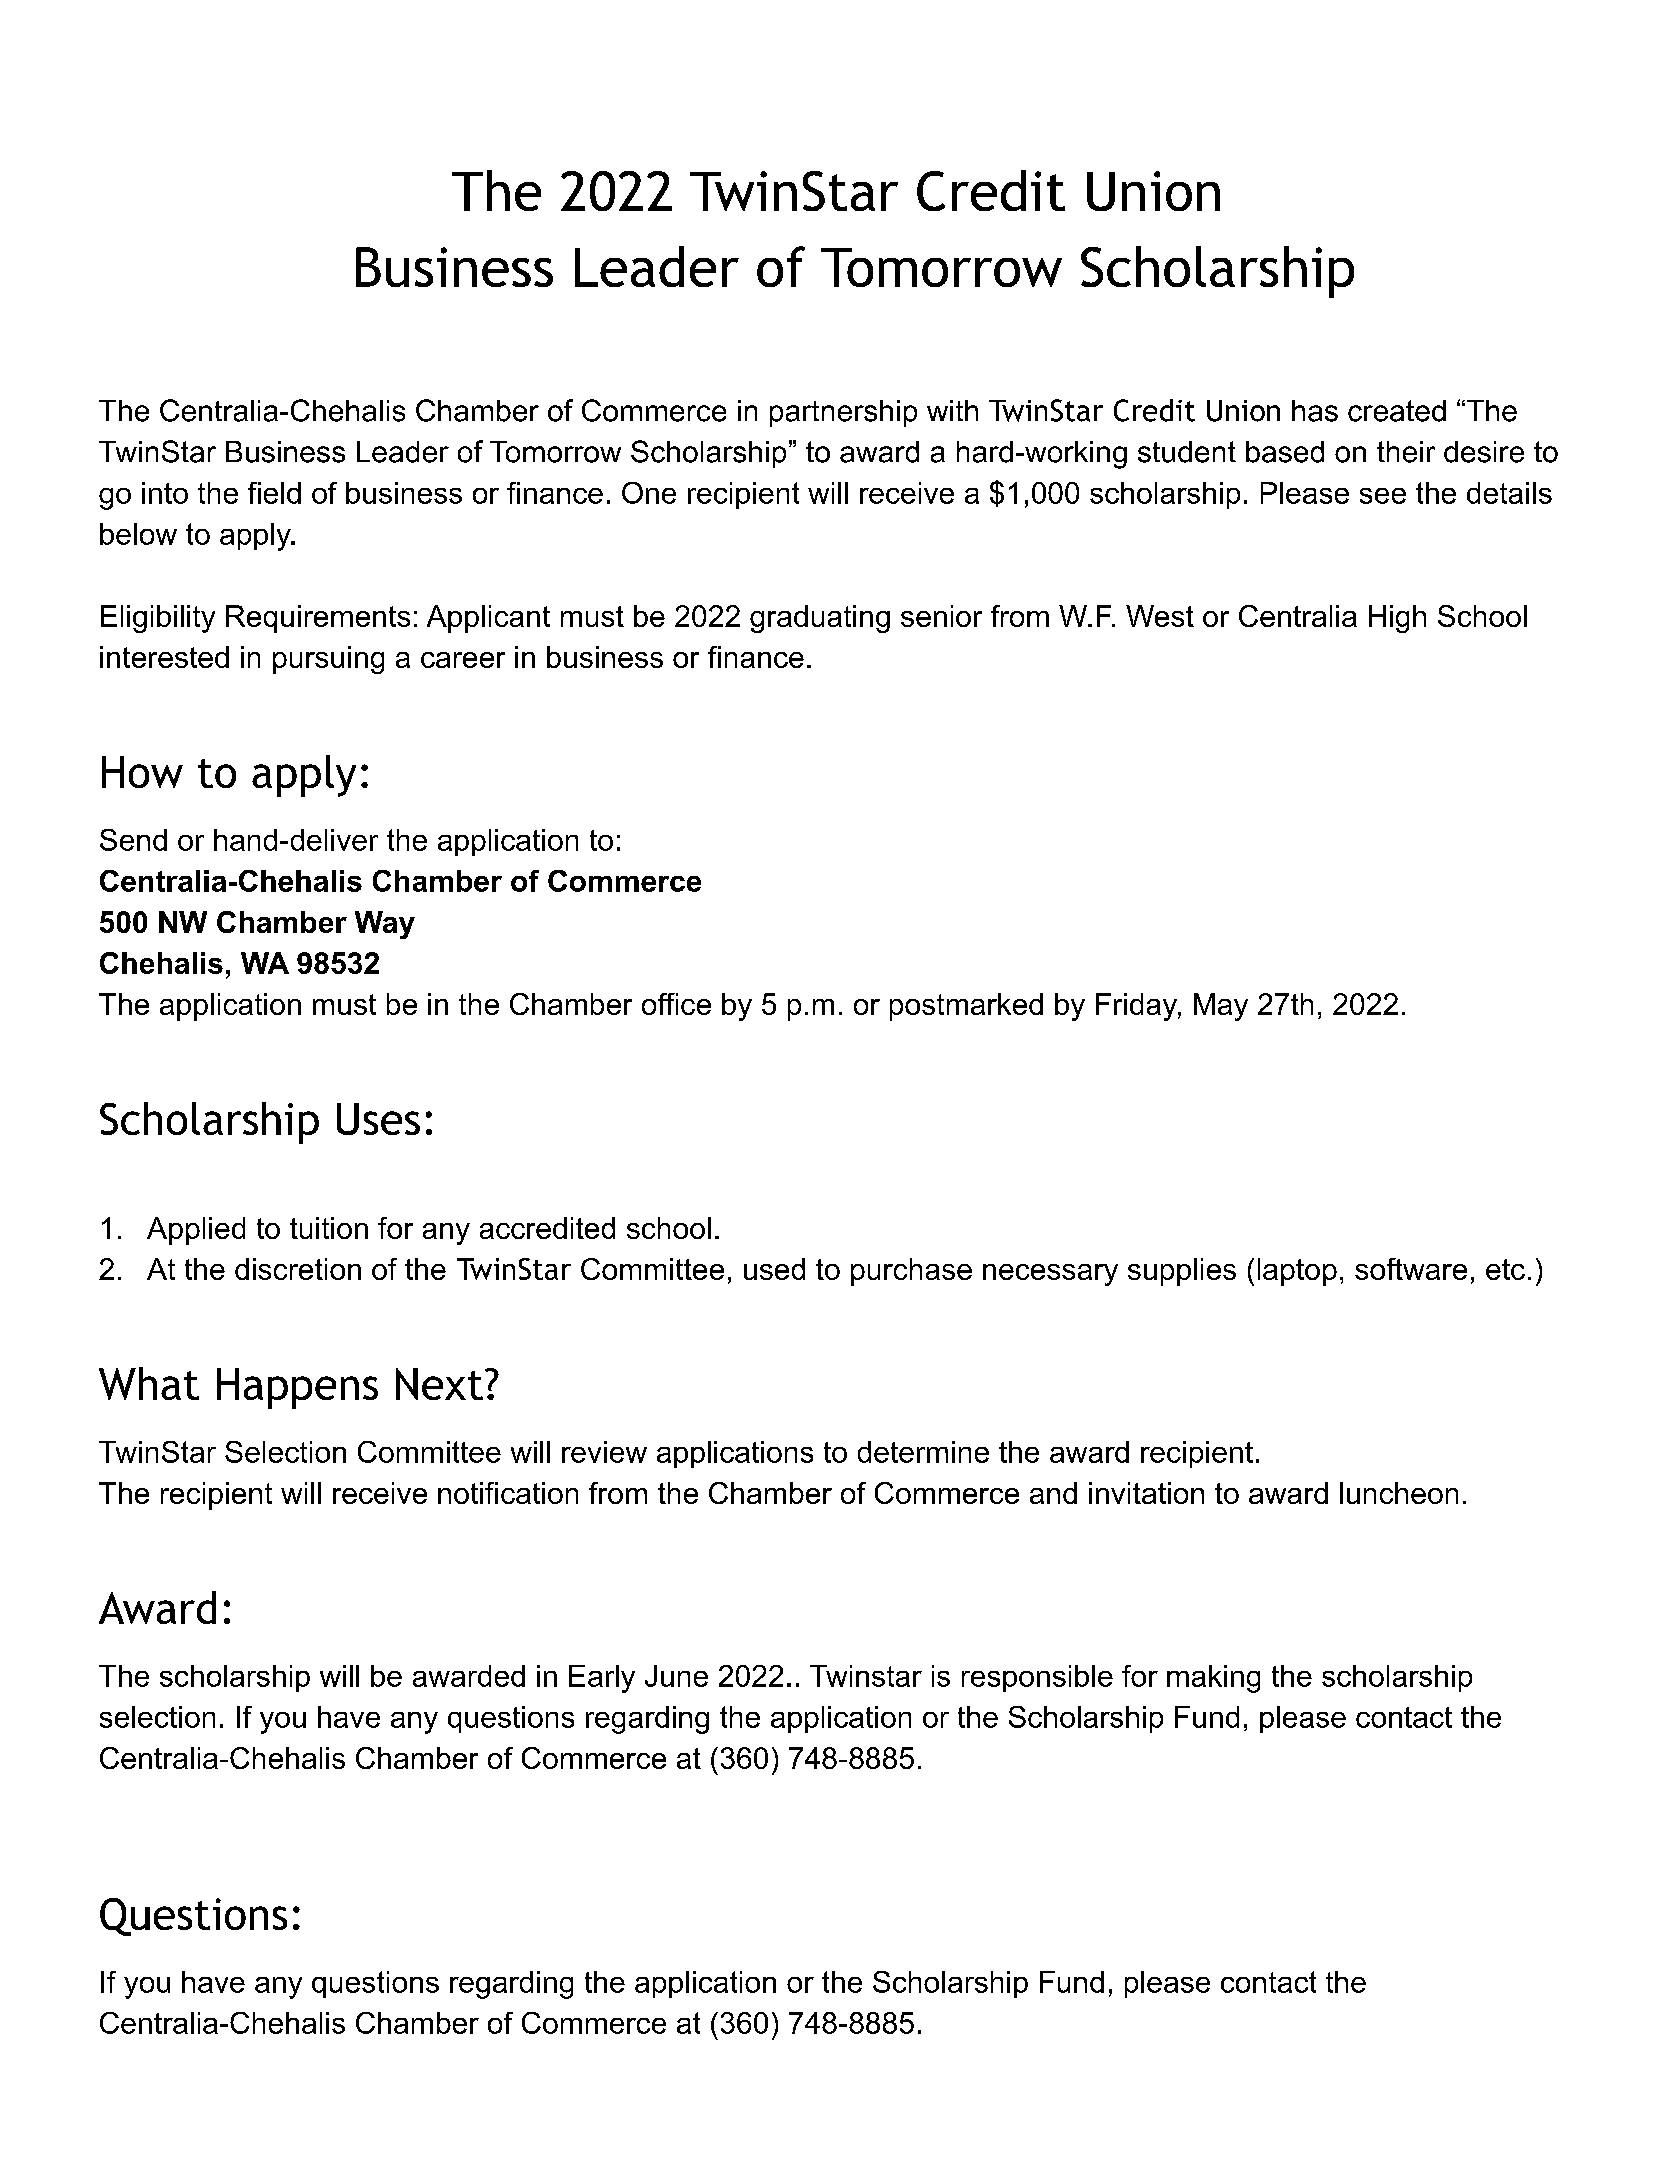 This screenshot has width=1676, height=2169. What do you see at coordinates (142, 772) in the screenshot?
I see `How` at bounding box center [142, 772].
